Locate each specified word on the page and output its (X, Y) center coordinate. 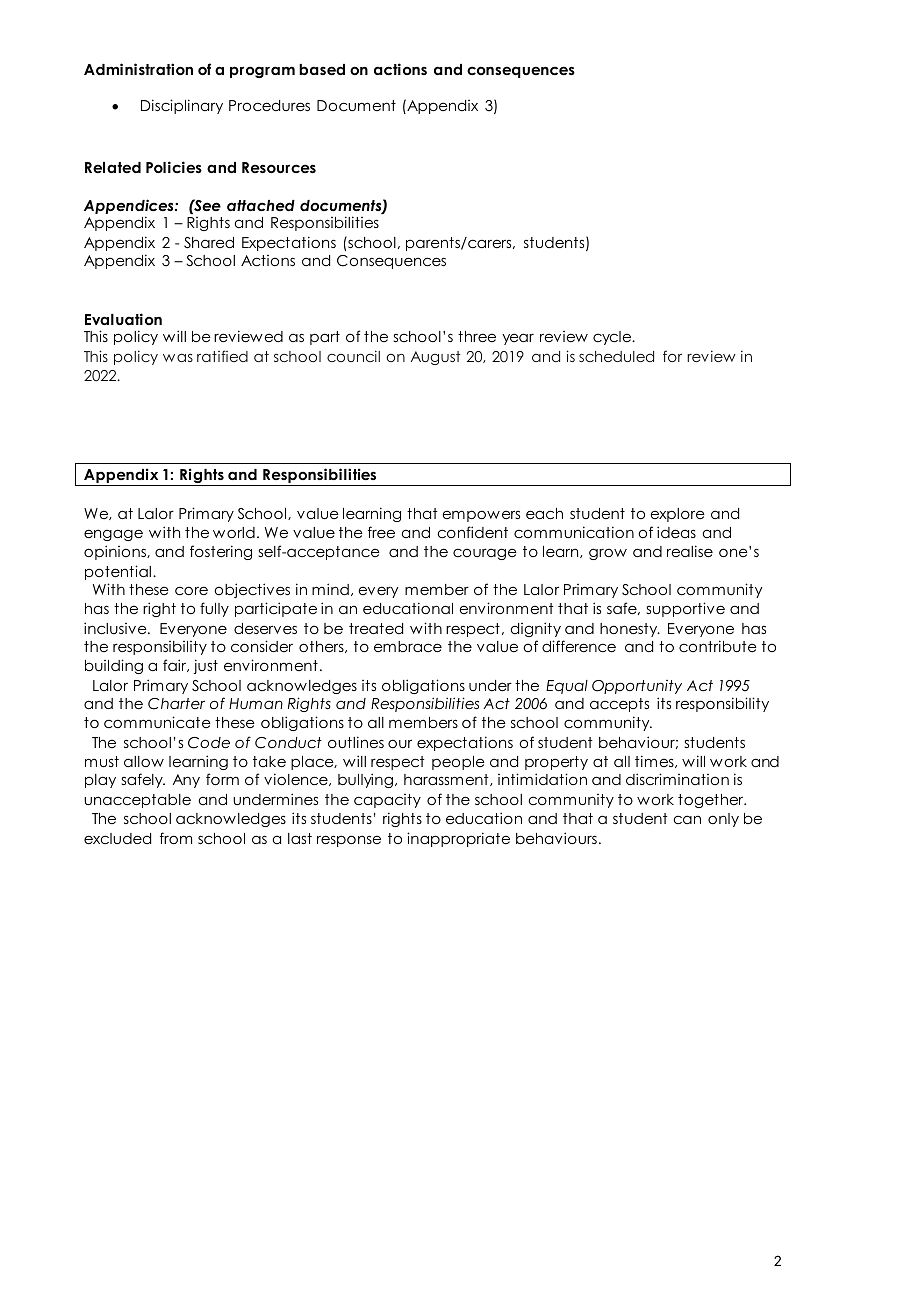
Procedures (269, 105)
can (687, 819)
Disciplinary (182, 106)
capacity (387, 801)
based (322, 69)
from (176, 838)
